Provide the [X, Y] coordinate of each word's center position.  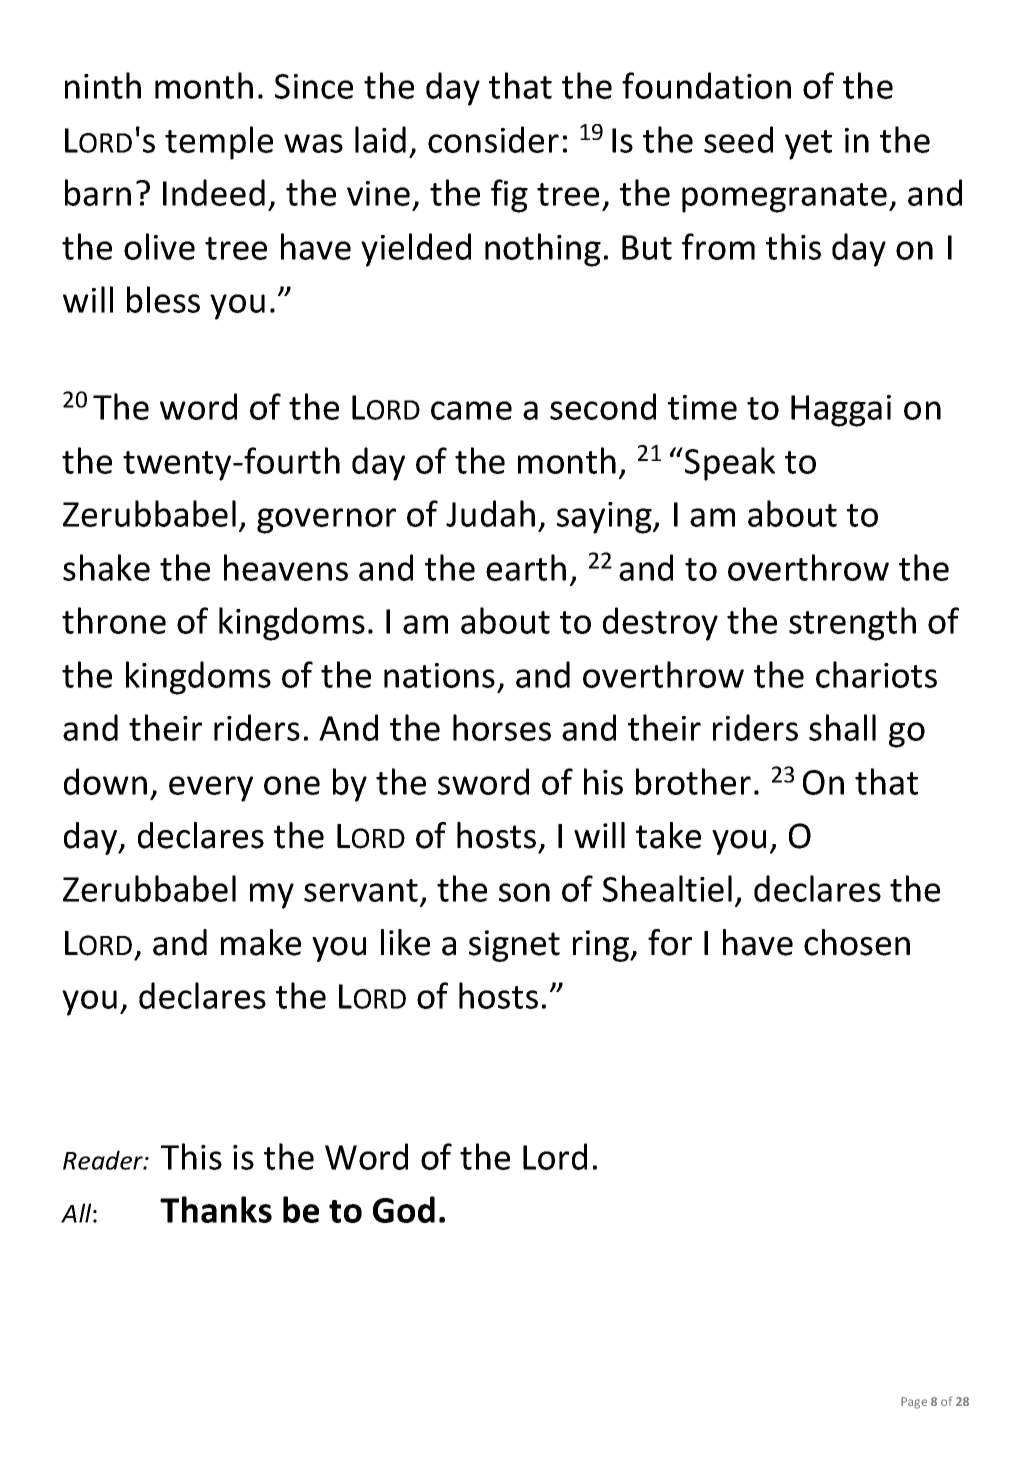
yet [808, 145]
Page [914, 1403]
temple [219, 143]
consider [493, 139]
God [404, 1209]
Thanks [216, 1209]
